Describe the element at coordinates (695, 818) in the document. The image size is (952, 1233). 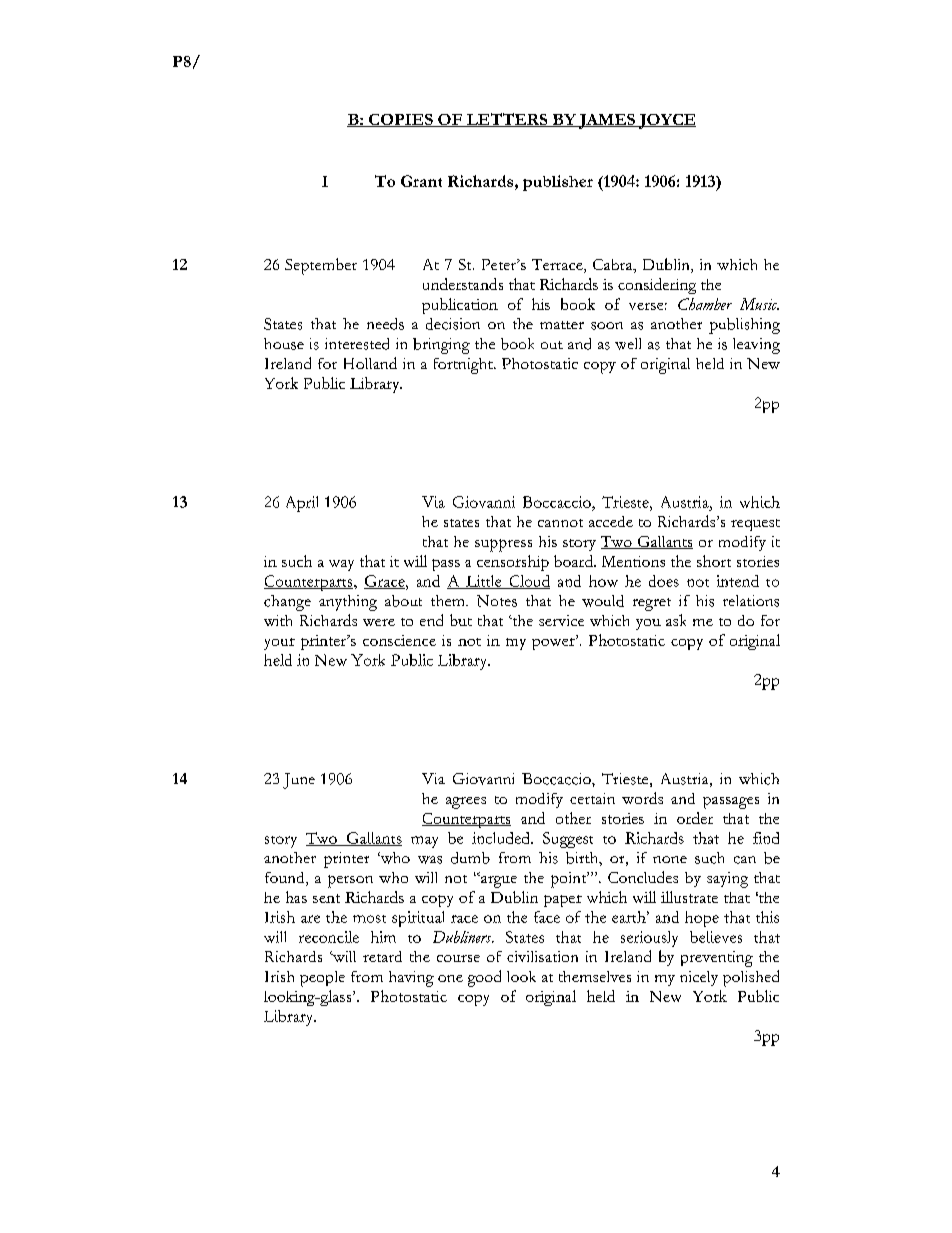
I see `order` at that location.
